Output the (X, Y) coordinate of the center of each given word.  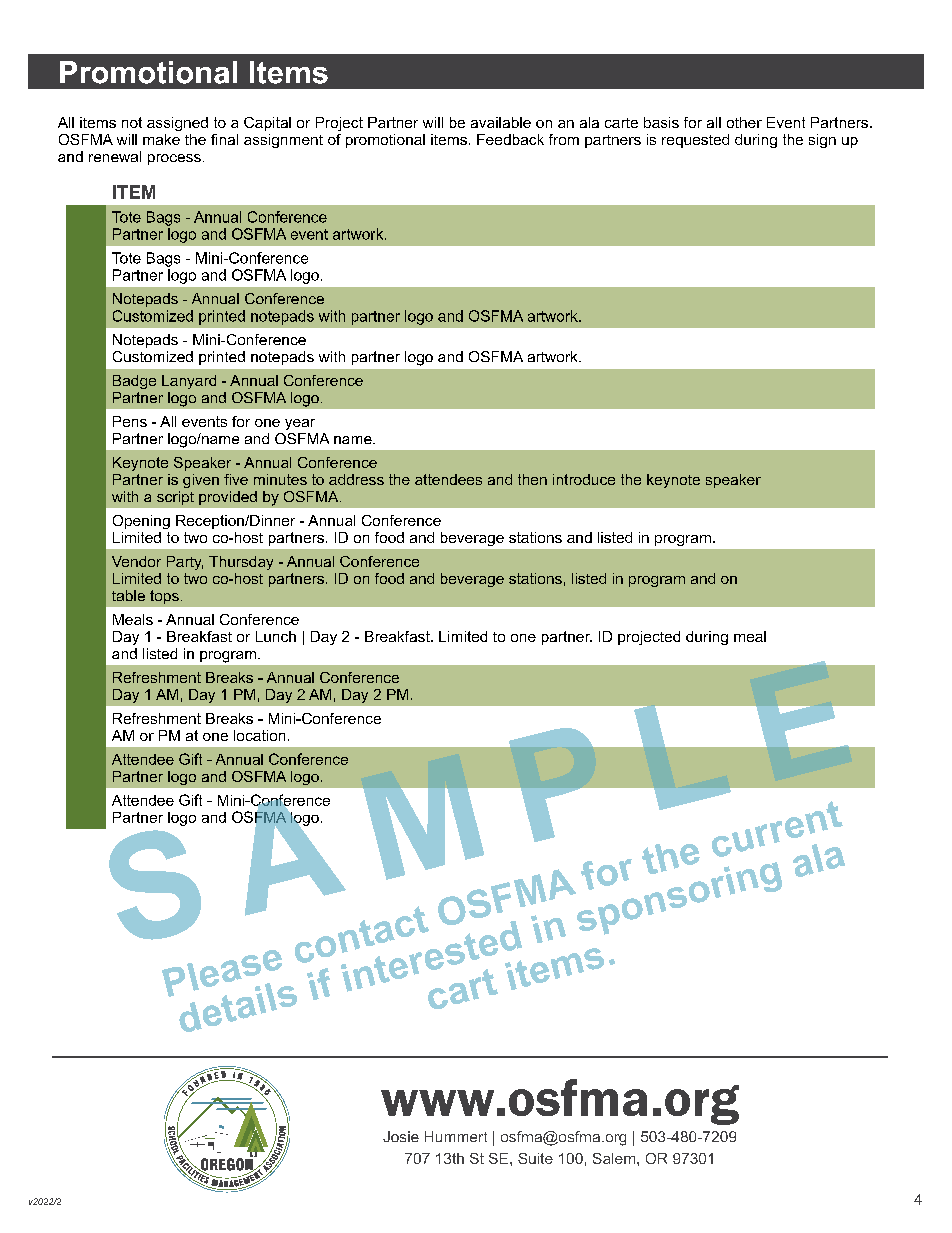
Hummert (456, 1136)
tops (164, 597)
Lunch (276, 636)
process (174, 159)
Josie (401, 1136)
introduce (584, 479)
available (501, 122)
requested (695, 141)
